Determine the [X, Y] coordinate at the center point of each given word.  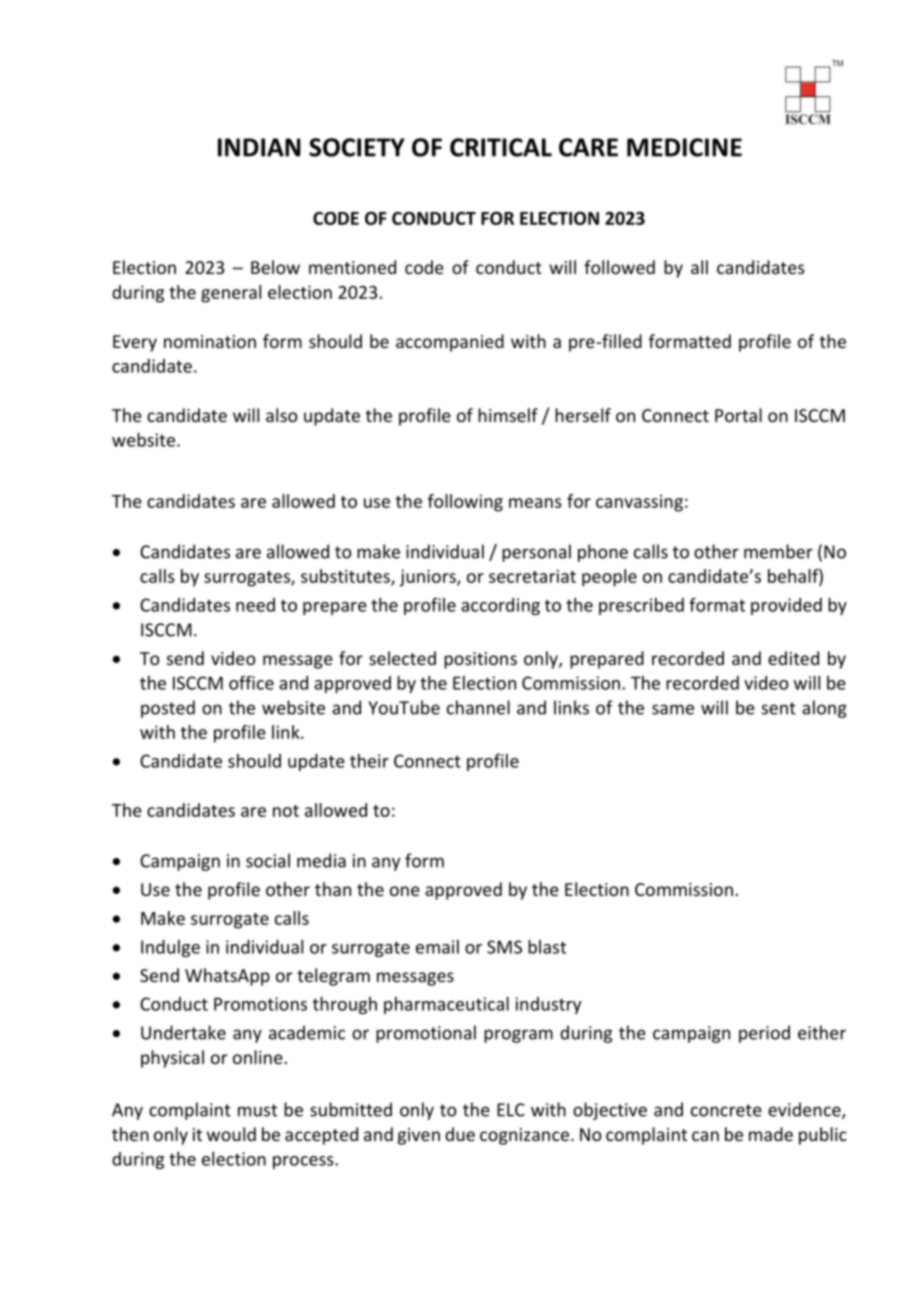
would [231, 1134]
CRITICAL [501, 147]
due [460, 1134]
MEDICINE [684, 147]
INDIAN [259, 147]
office [251, 683]
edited [793, 658]
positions [480, 660]
